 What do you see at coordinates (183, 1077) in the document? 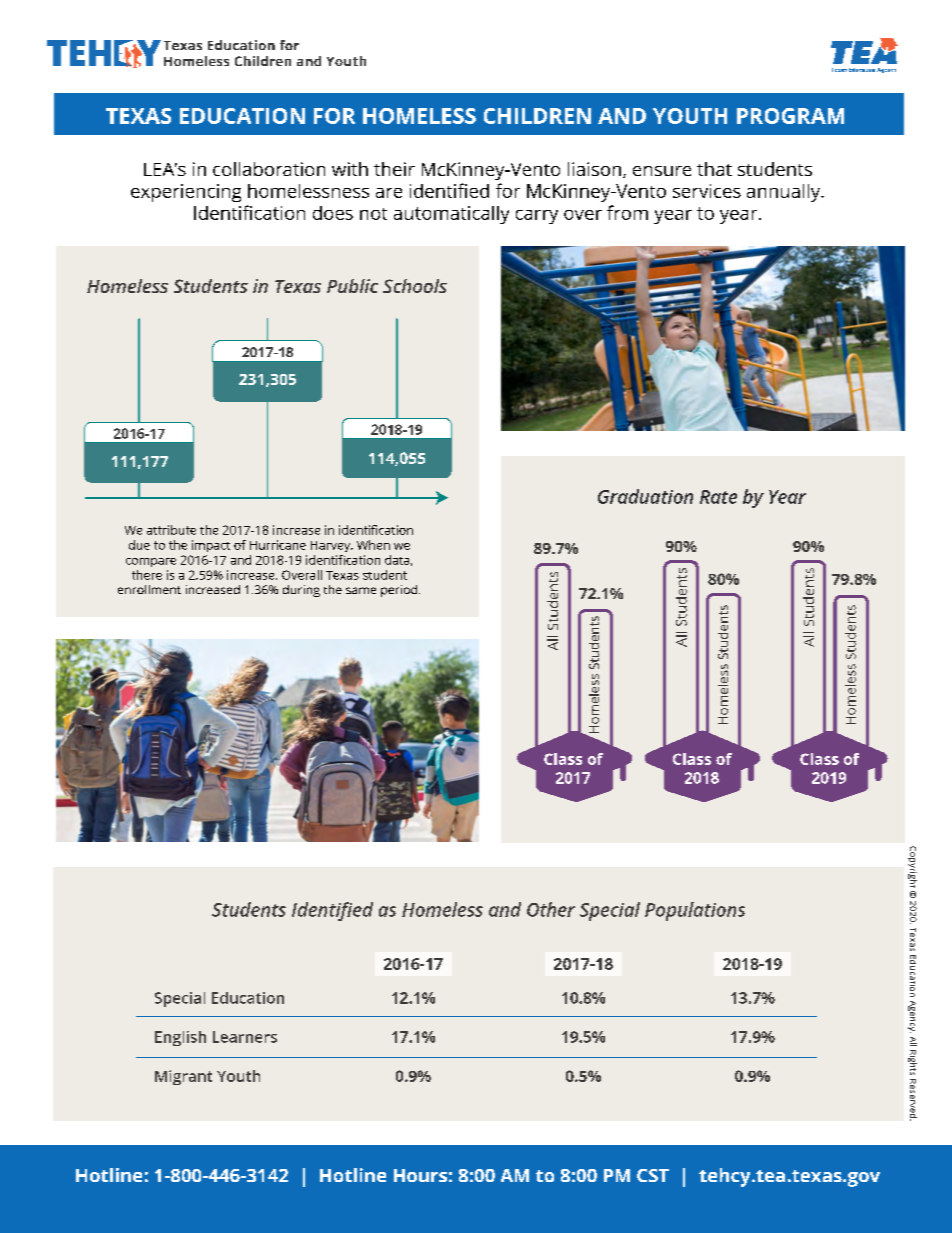
I see `Migrant` at bounding box center [183, 1077].
